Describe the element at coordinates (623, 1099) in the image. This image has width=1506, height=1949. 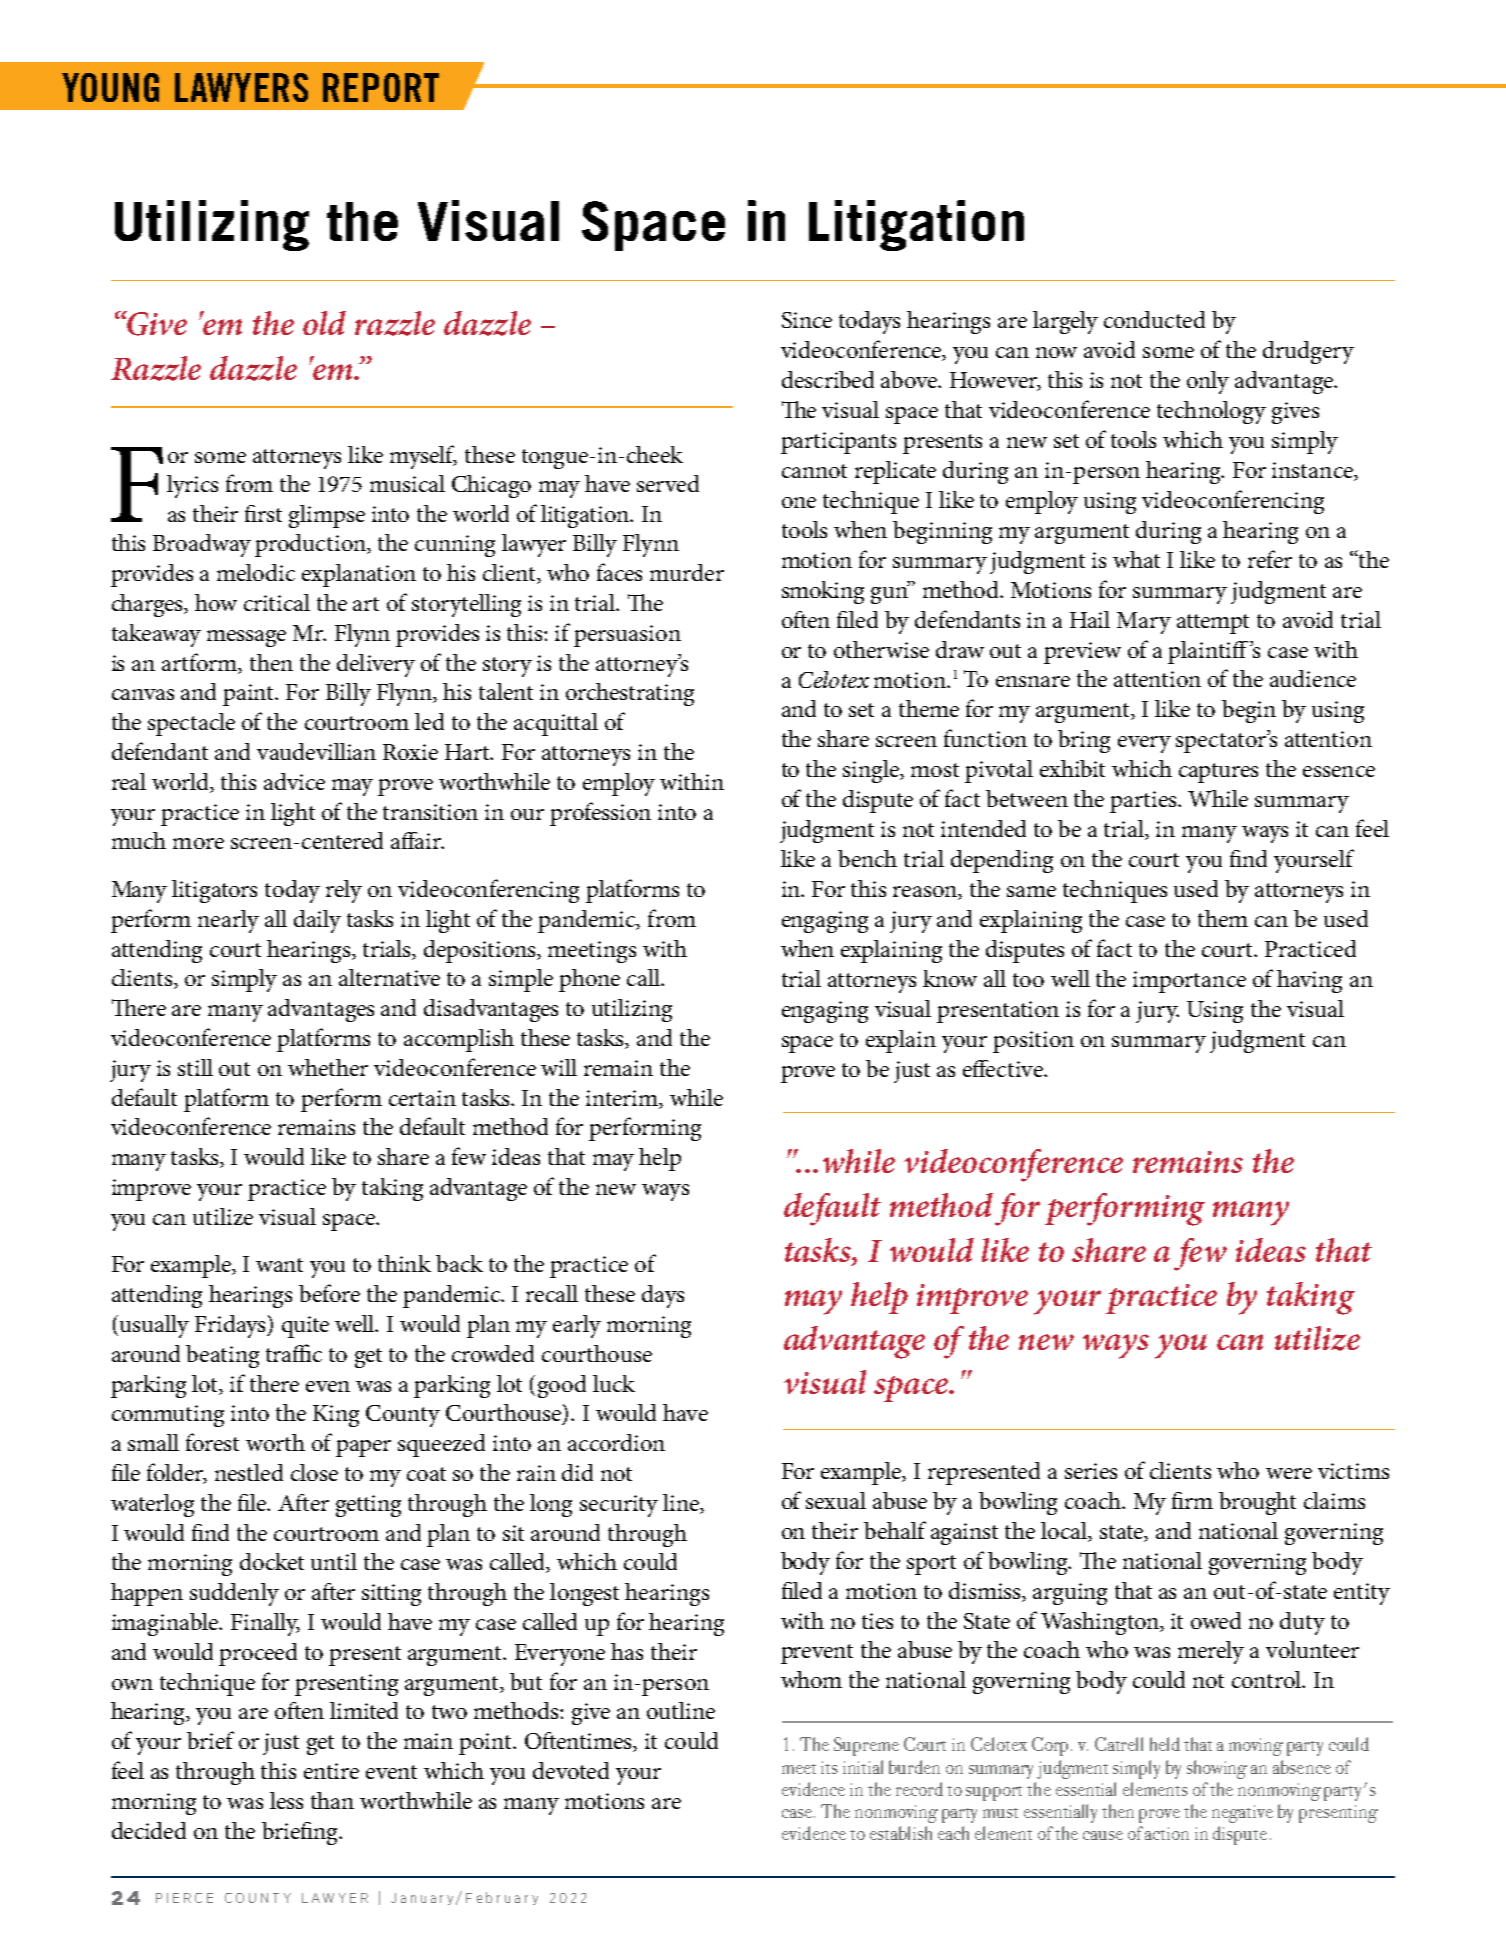
I see `interim` at that location.
